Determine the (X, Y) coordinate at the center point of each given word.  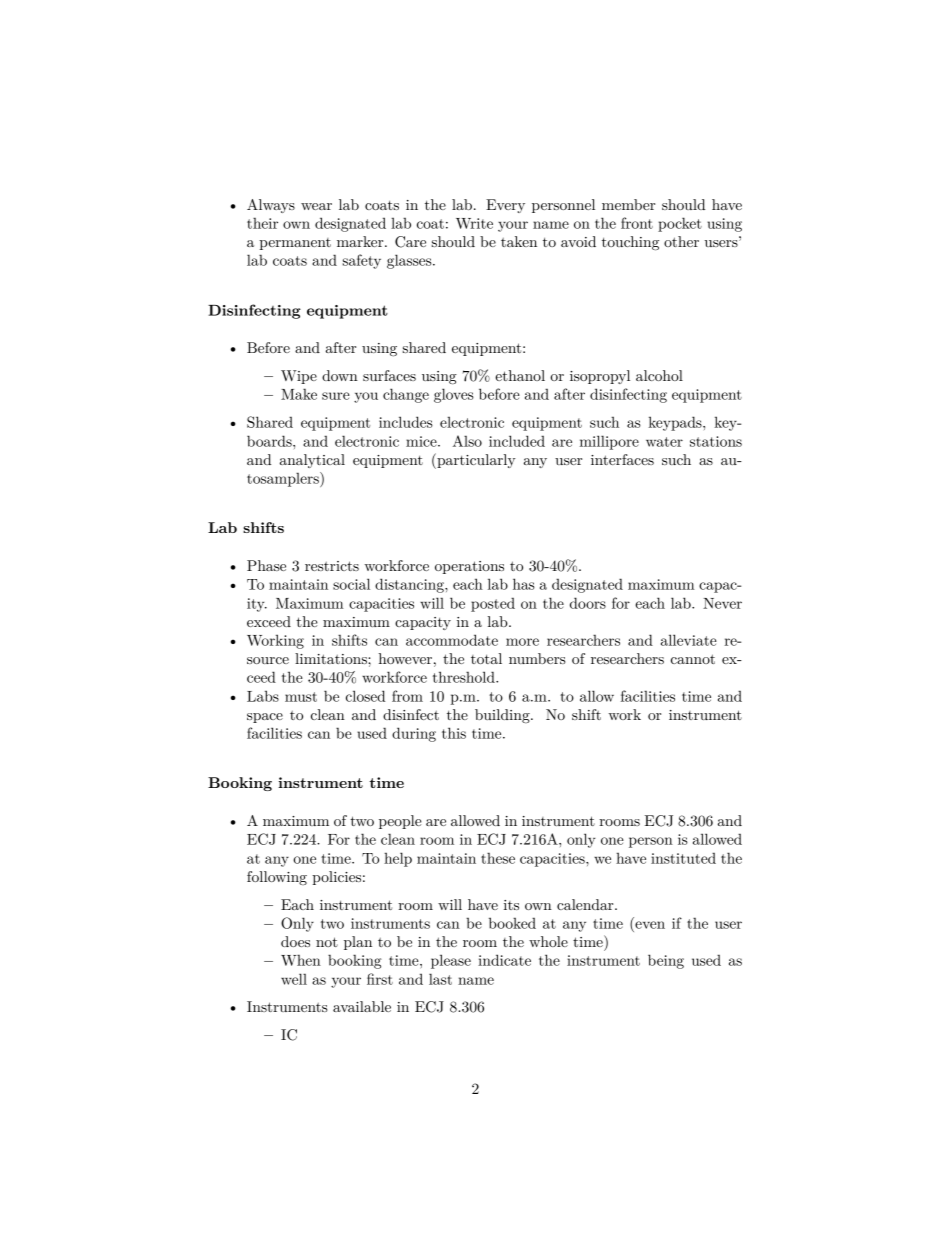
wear (316, 206)
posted (493, 604)
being (666, 961)
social (351, 584)
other (681, 241)
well (294, 979)
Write (474, 223)
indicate (504, 960)
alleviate (689, 640)
